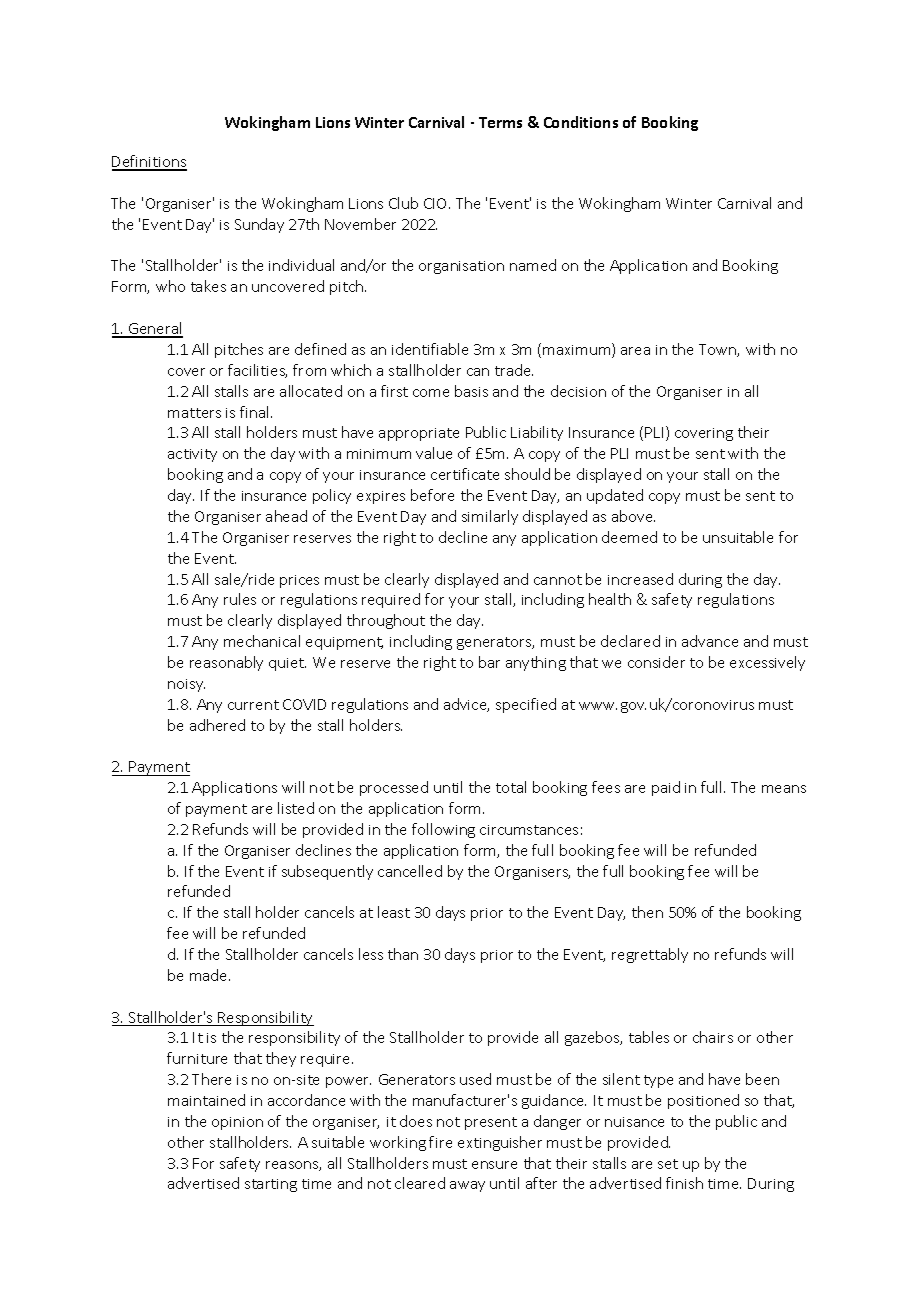 The image size is (924, 1308). What do you see at coordinates (635, 351) in the screenshot?
I see `area` at bounding box center [635, 351].
